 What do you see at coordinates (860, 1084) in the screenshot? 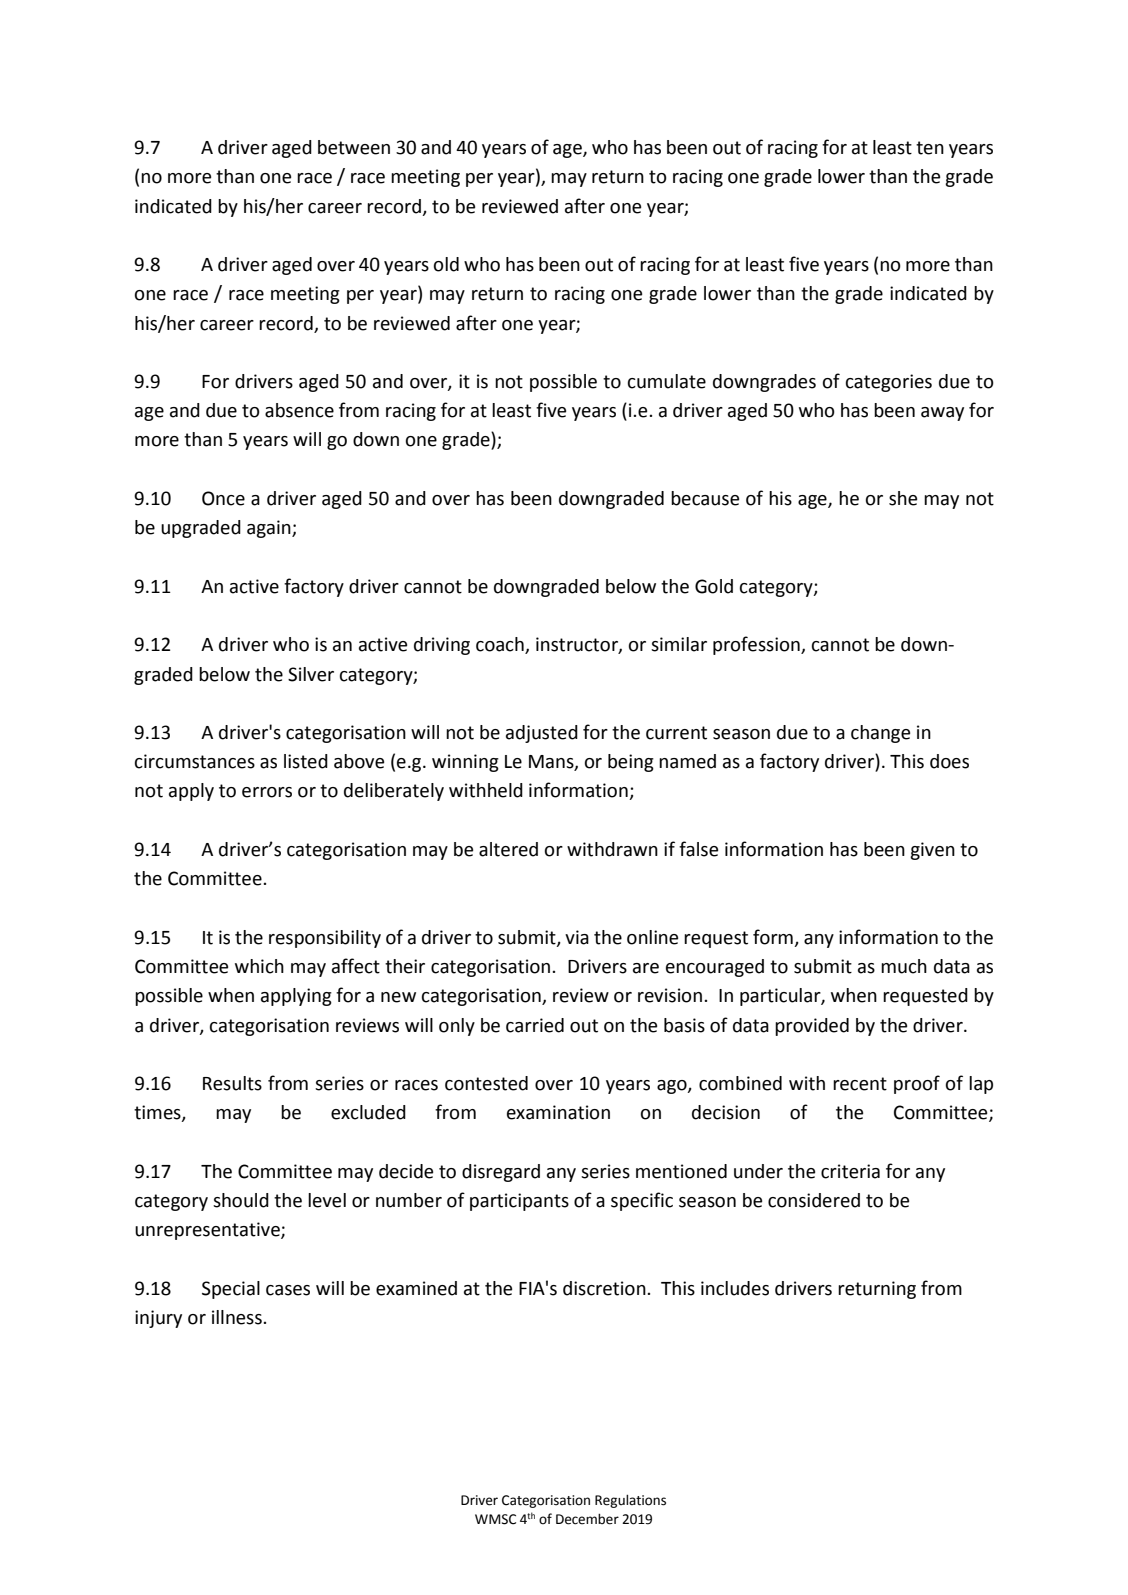
I see `recent` at bounding box center [860, 1084].
